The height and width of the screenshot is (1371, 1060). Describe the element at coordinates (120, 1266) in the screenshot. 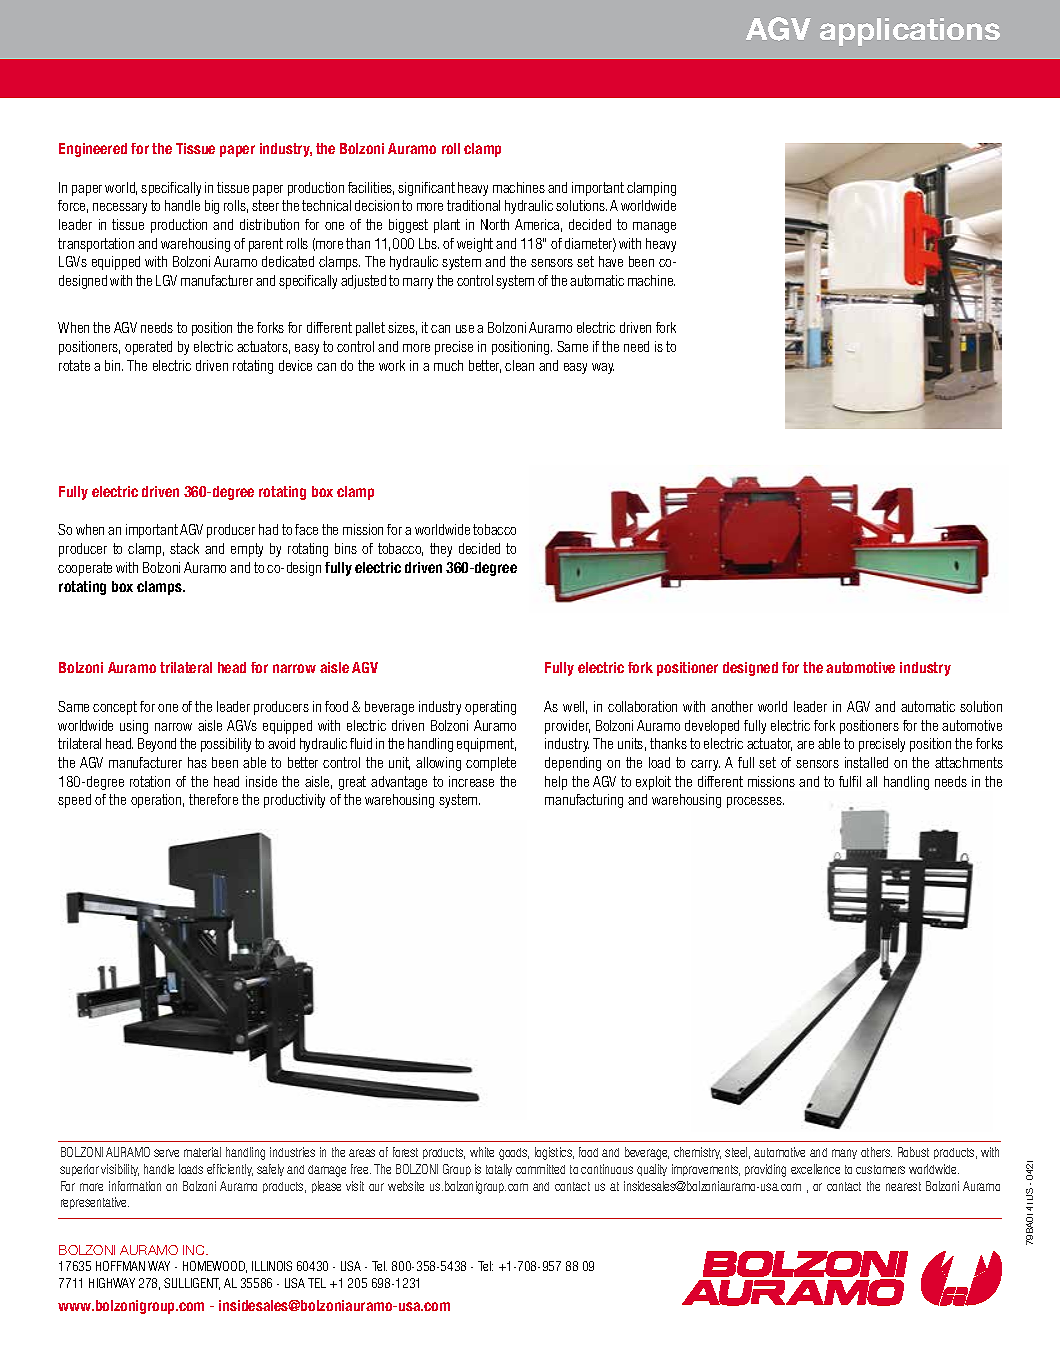

I see `HOFFMAN` at that location.
